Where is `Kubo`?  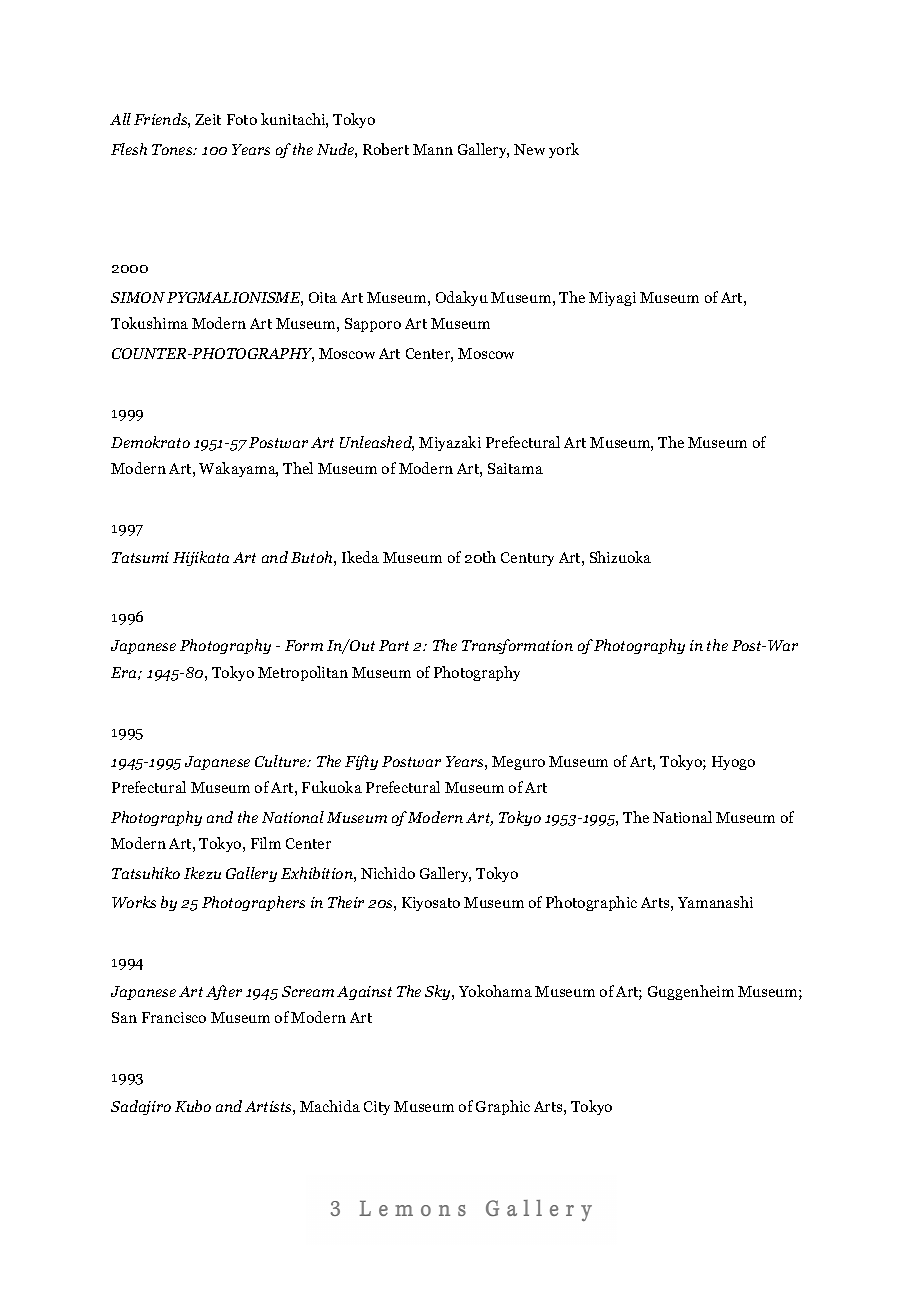
Kubo is located at coordinates (193, 1106).
